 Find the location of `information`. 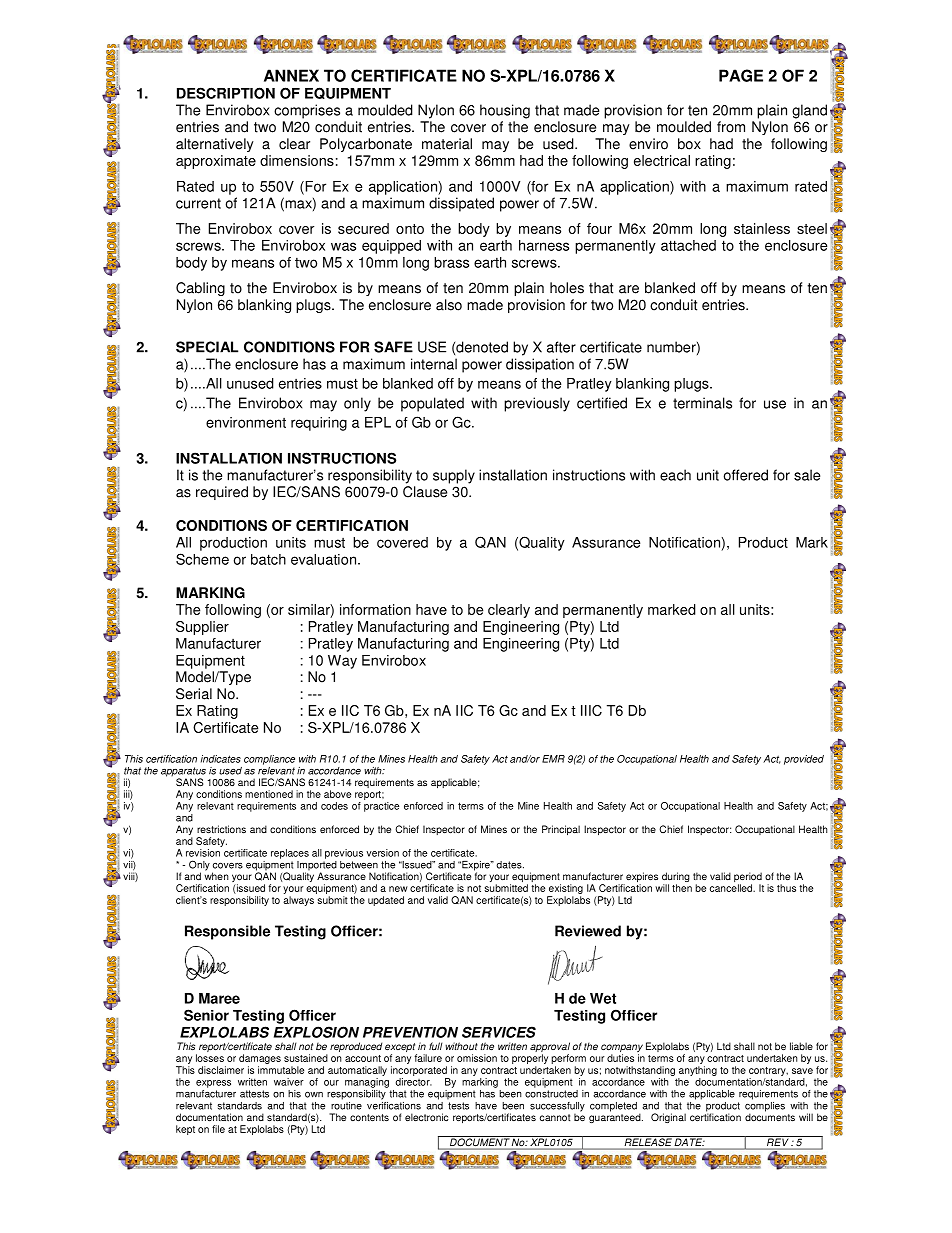

information is located at coordinates (375, 609).
